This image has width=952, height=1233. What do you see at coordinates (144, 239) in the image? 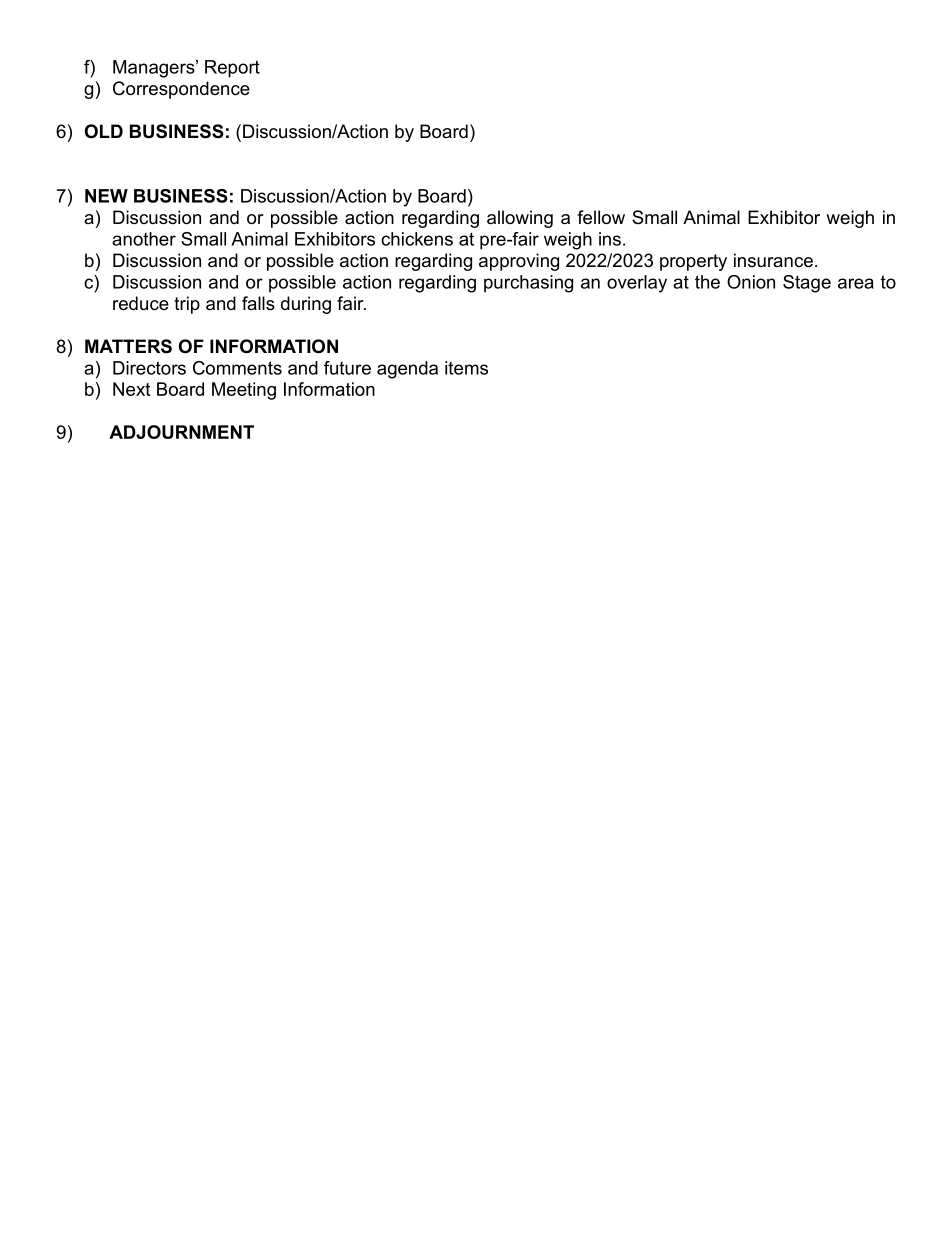
I see `another` at bounding box center [144, 239].
